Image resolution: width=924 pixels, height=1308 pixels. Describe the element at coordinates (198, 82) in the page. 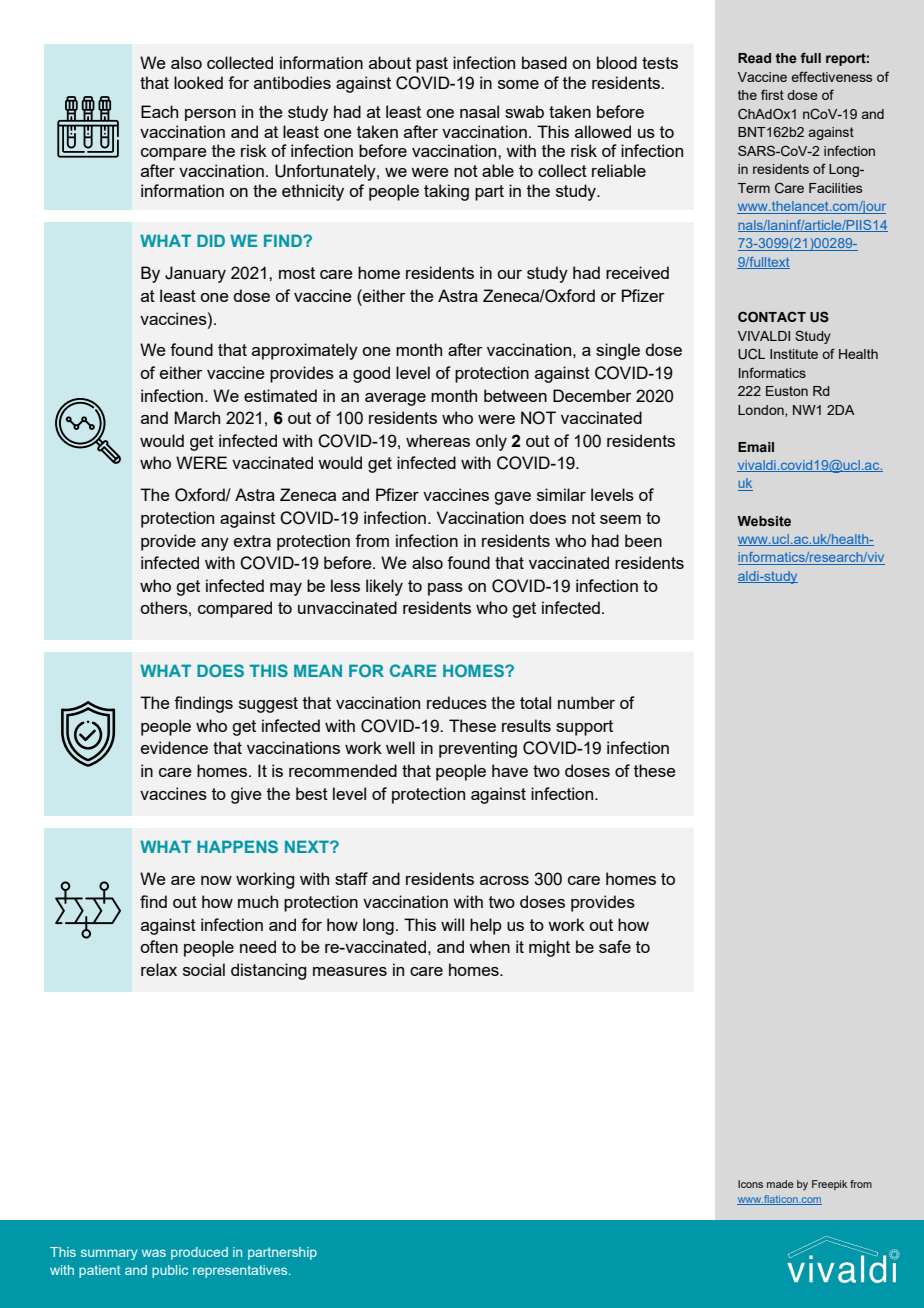

I see `looked` at that location.
